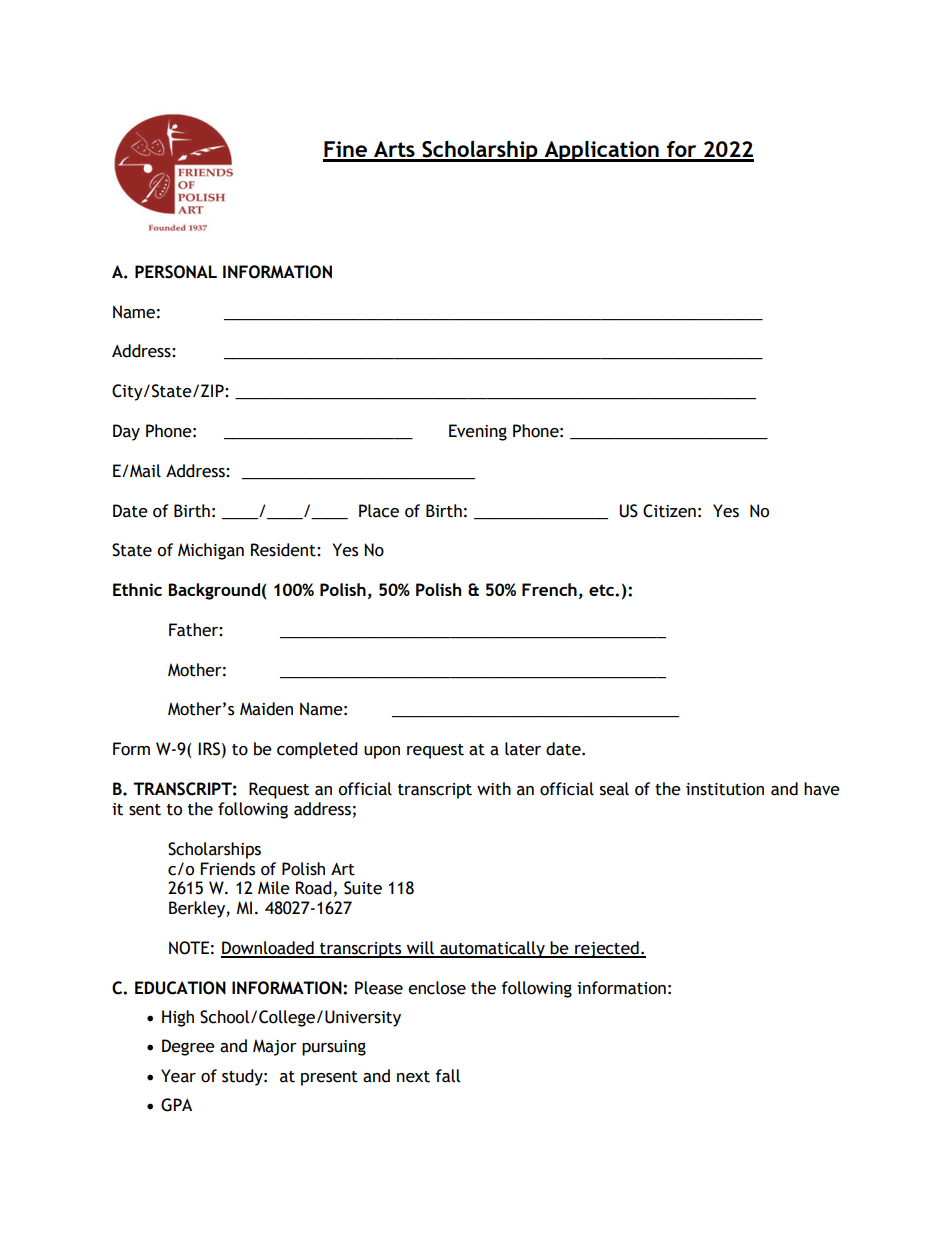 The width and height of the screenshot is (952, 1233). I want to click on PERSONAL, so click(176, 272).
